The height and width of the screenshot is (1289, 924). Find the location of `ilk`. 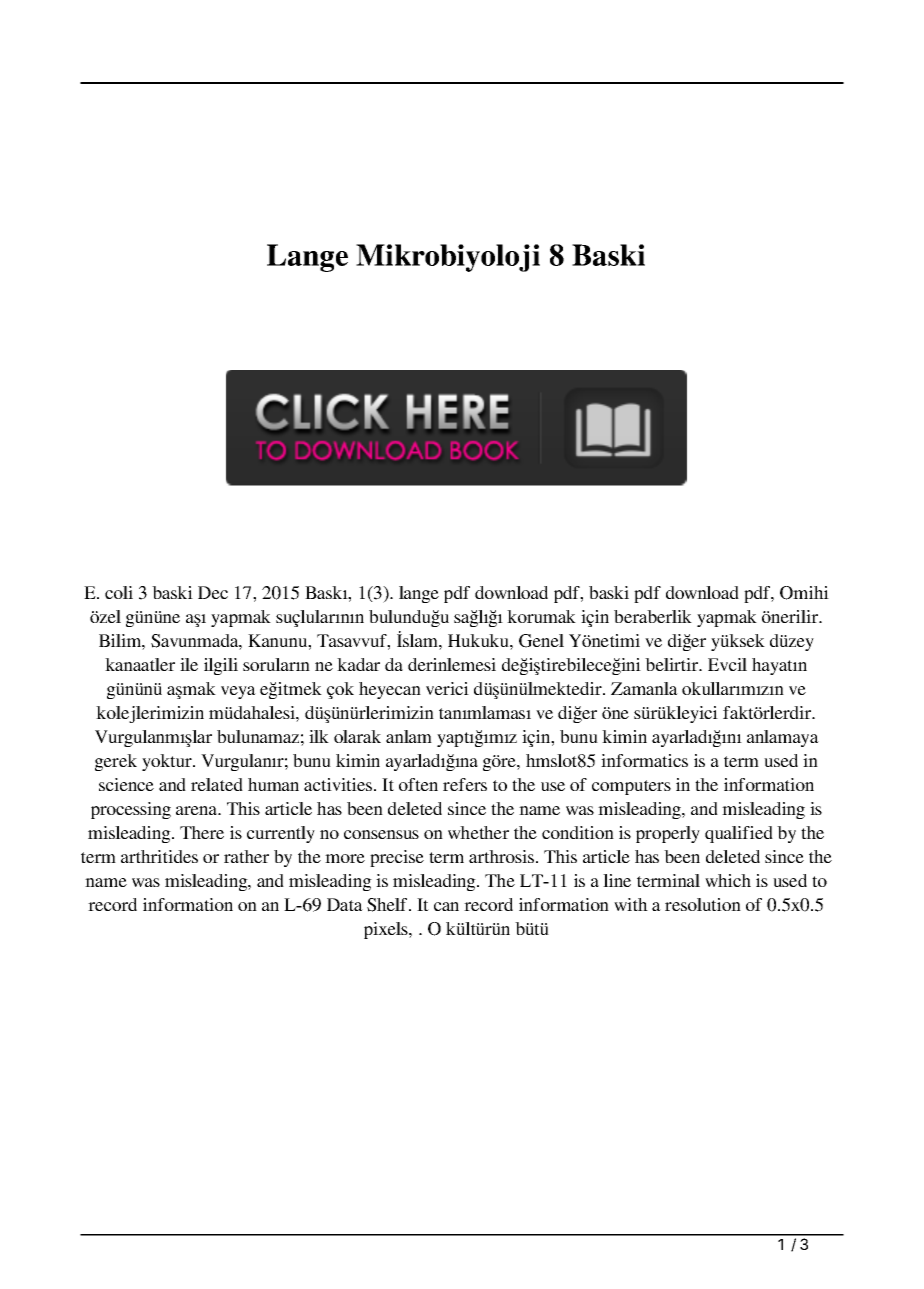

ilk is located at coordinates (319, 736).
